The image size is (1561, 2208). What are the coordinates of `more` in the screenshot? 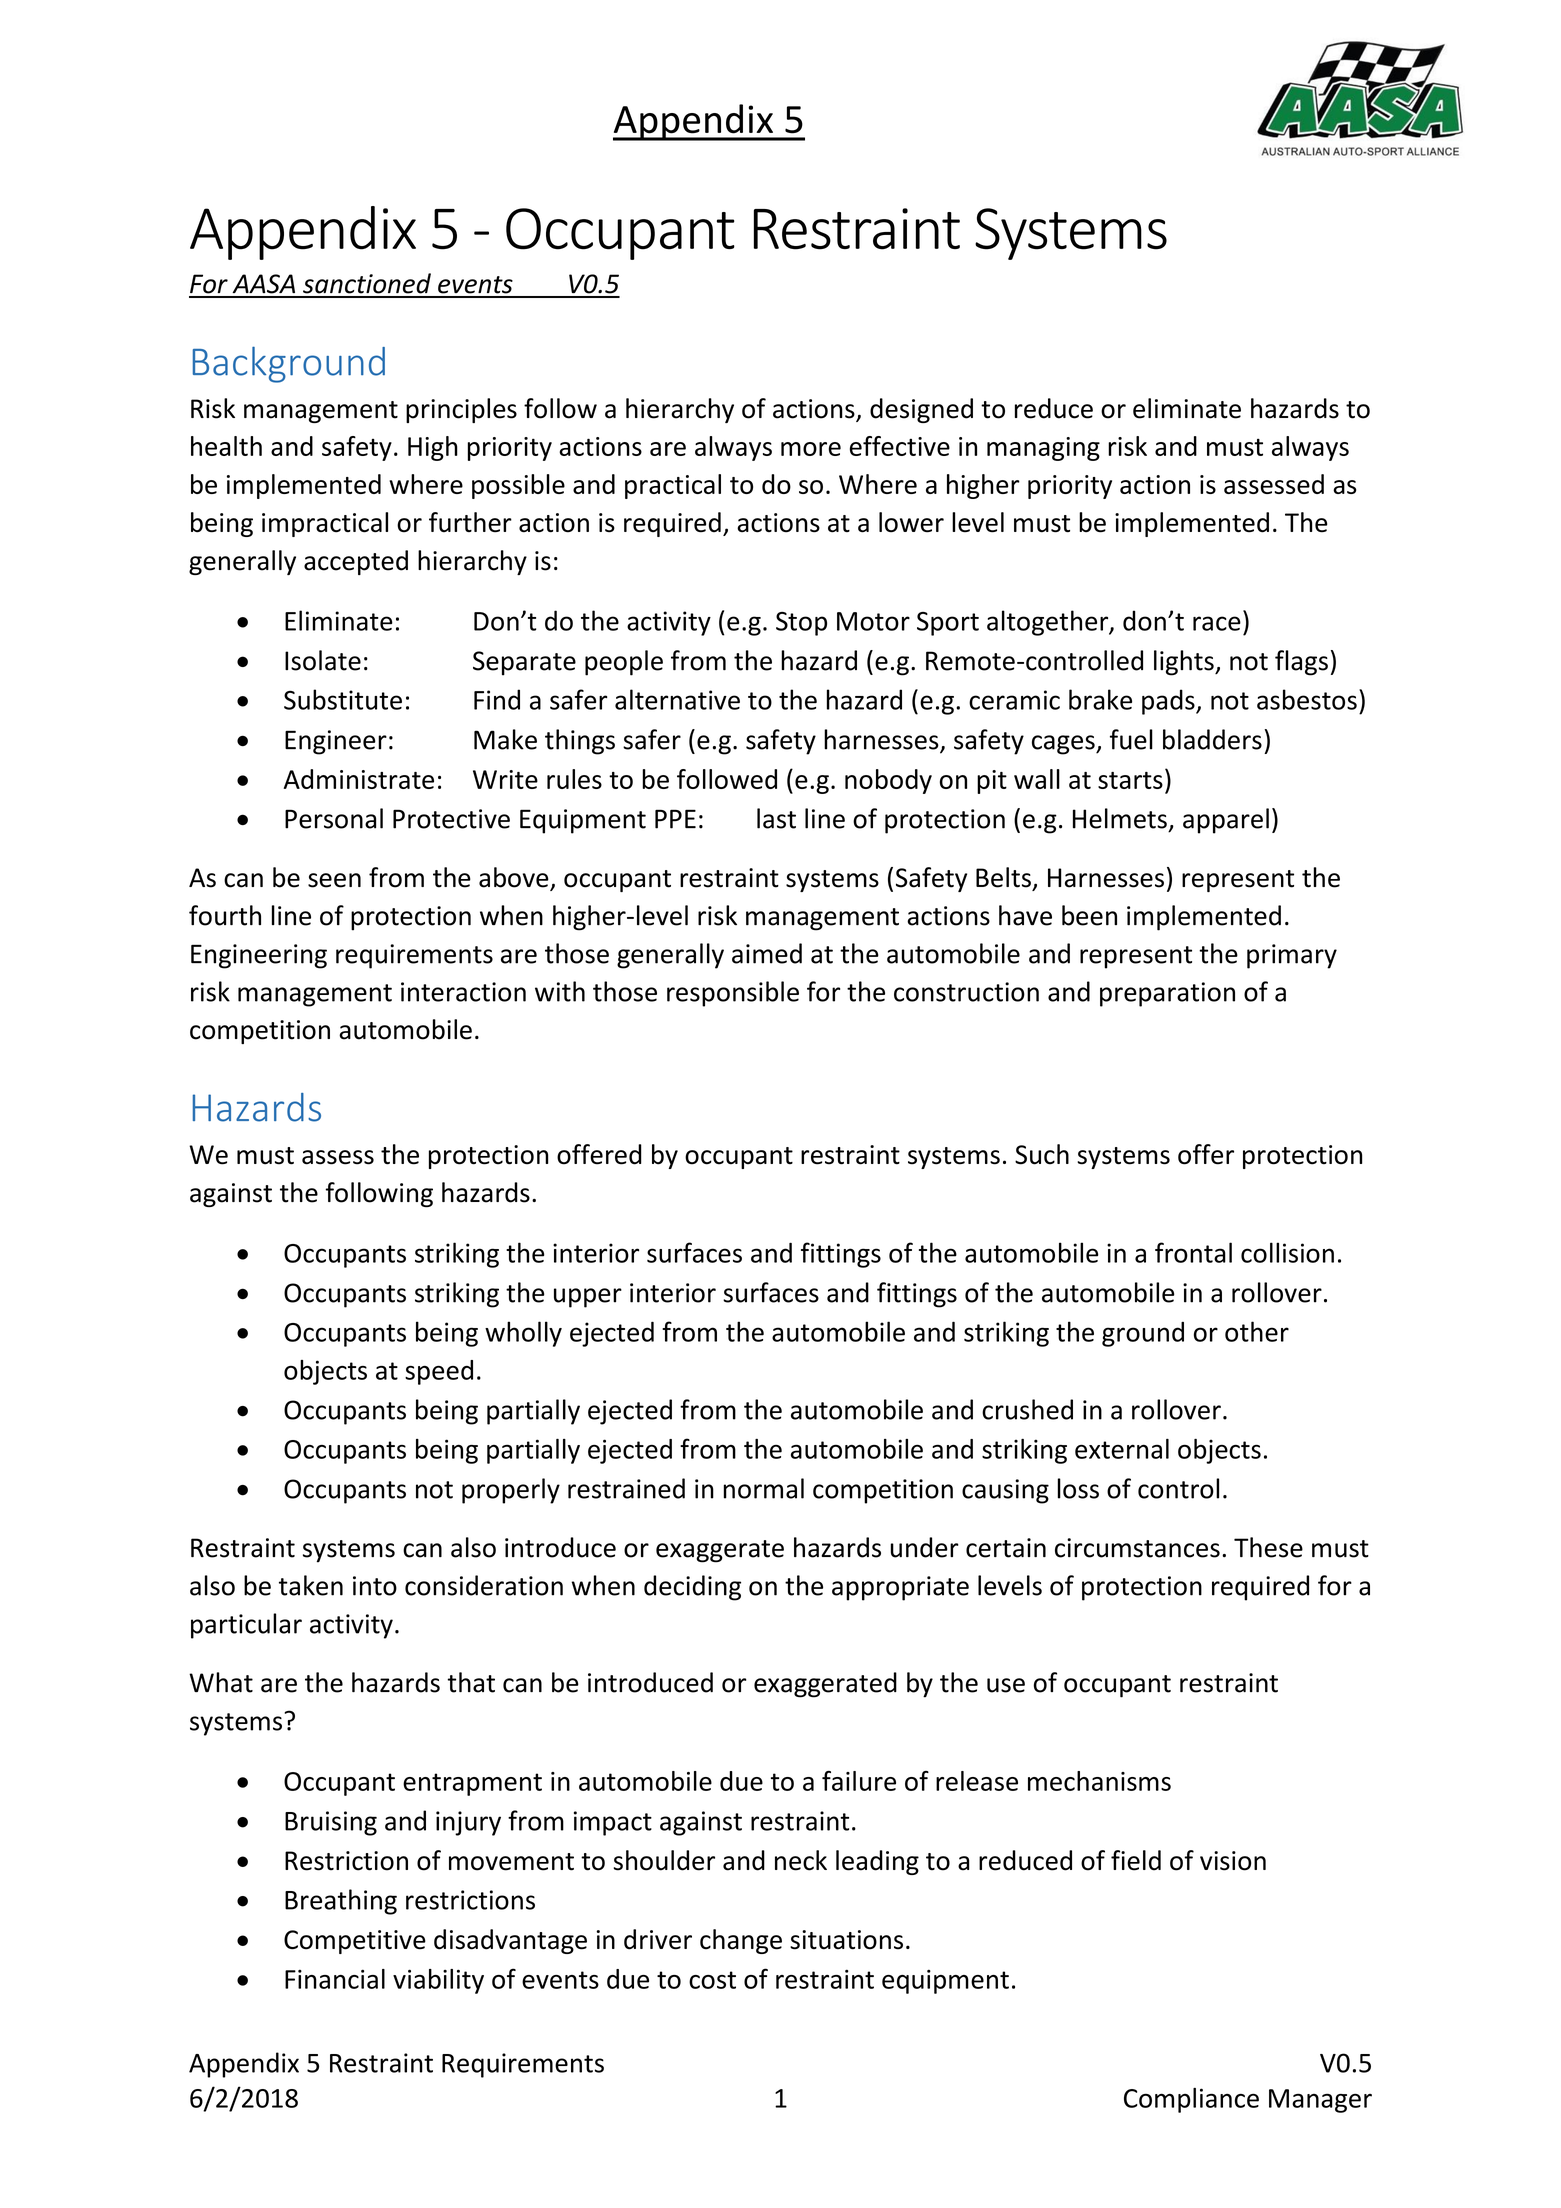 It's located at (811, 449).
